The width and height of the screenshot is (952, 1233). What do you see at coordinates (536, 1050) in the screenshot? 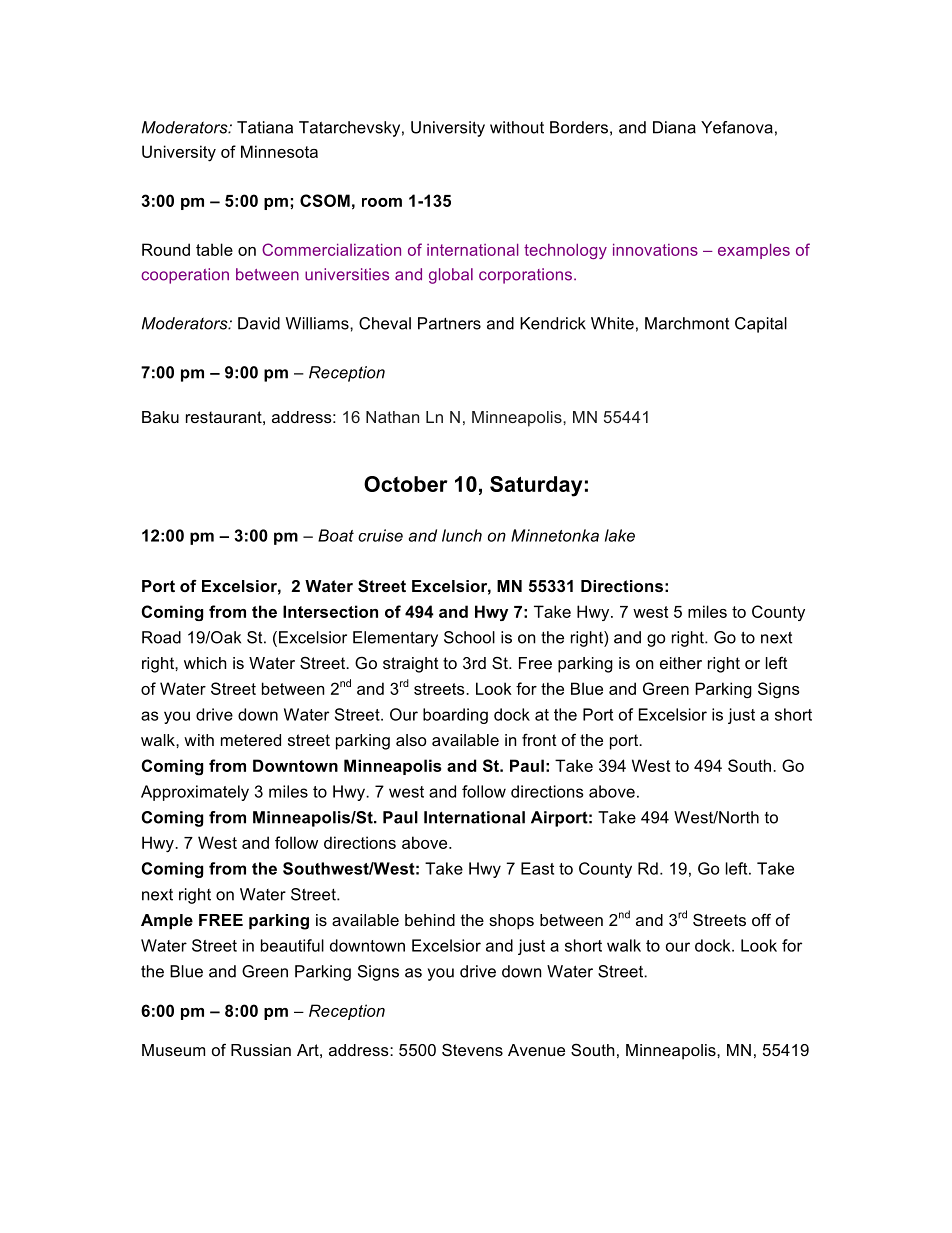
I see `Avenue` at bounding box center [536, 1050].
